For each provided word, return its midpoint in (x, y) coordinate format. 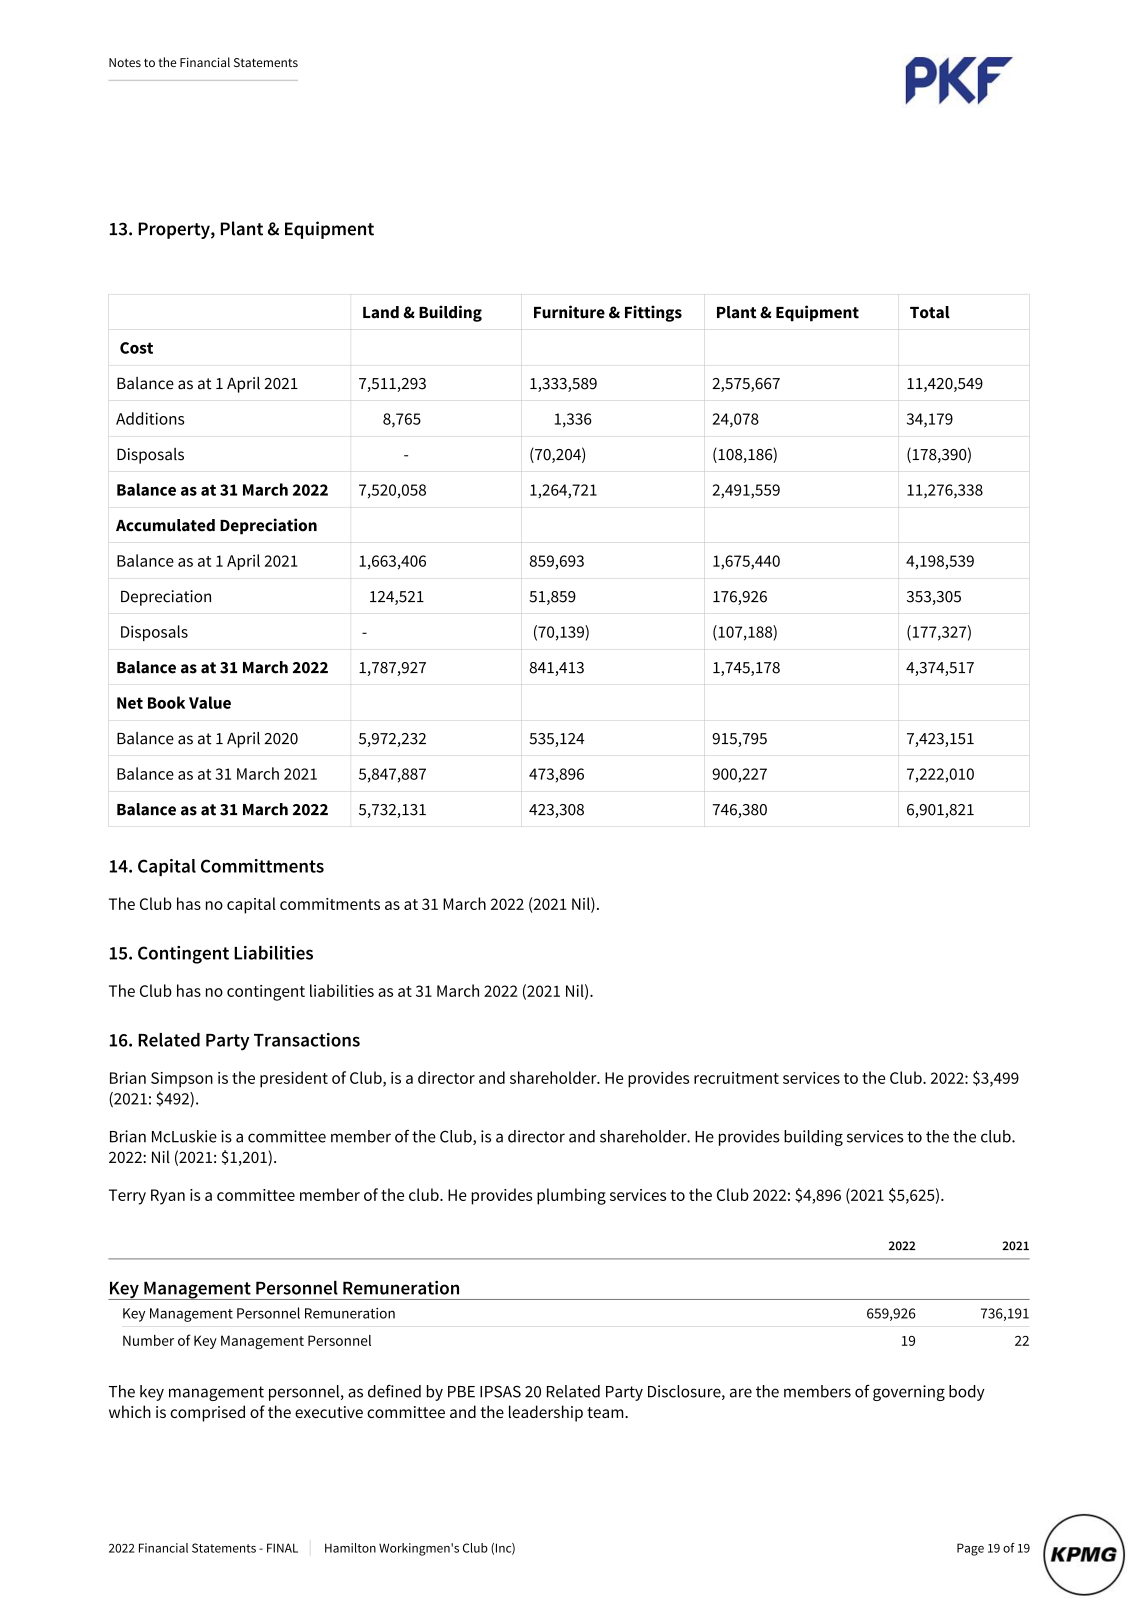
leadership (546, 1413)
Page (970, 1549)
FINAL (282, 1548)
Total (930, 312)
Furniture (569, 312)
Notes (125, 62)
